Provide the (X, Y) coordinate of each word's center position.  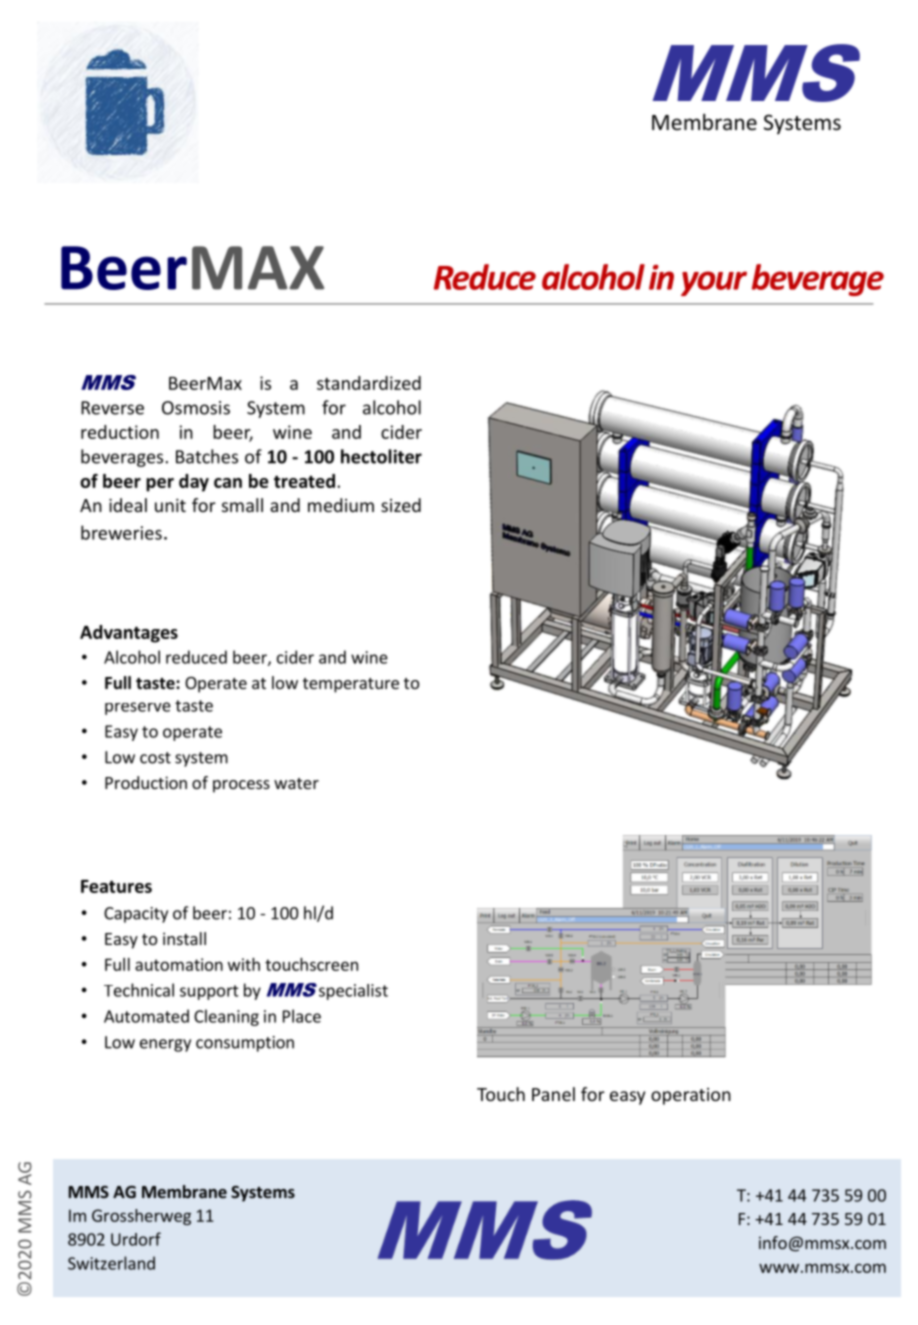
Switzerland (111, 1263)
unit (170, 505)
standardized (369, 383)
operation (691, 1096)
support (209, 992)
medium (341, 505)
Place (302, 1016)
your (714, 283)
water (296, 783)
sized (401, 505)
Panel (553, 1094)
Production (146, 782)
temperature (351, 685)
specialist (353, 992)
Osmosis (196, 408)
